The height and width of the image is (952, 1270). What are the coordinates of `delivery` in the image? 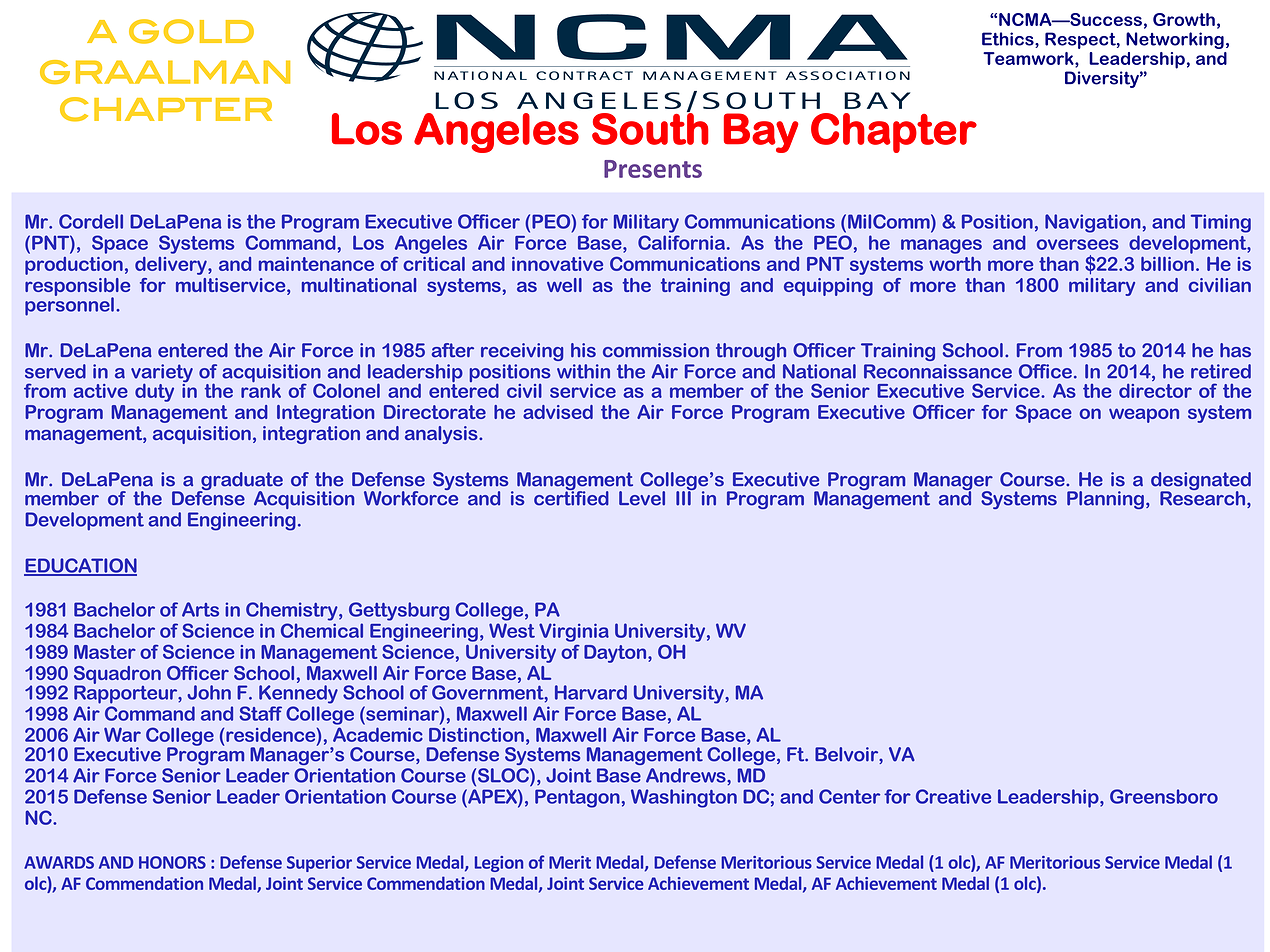 It's located at (172, 266).
